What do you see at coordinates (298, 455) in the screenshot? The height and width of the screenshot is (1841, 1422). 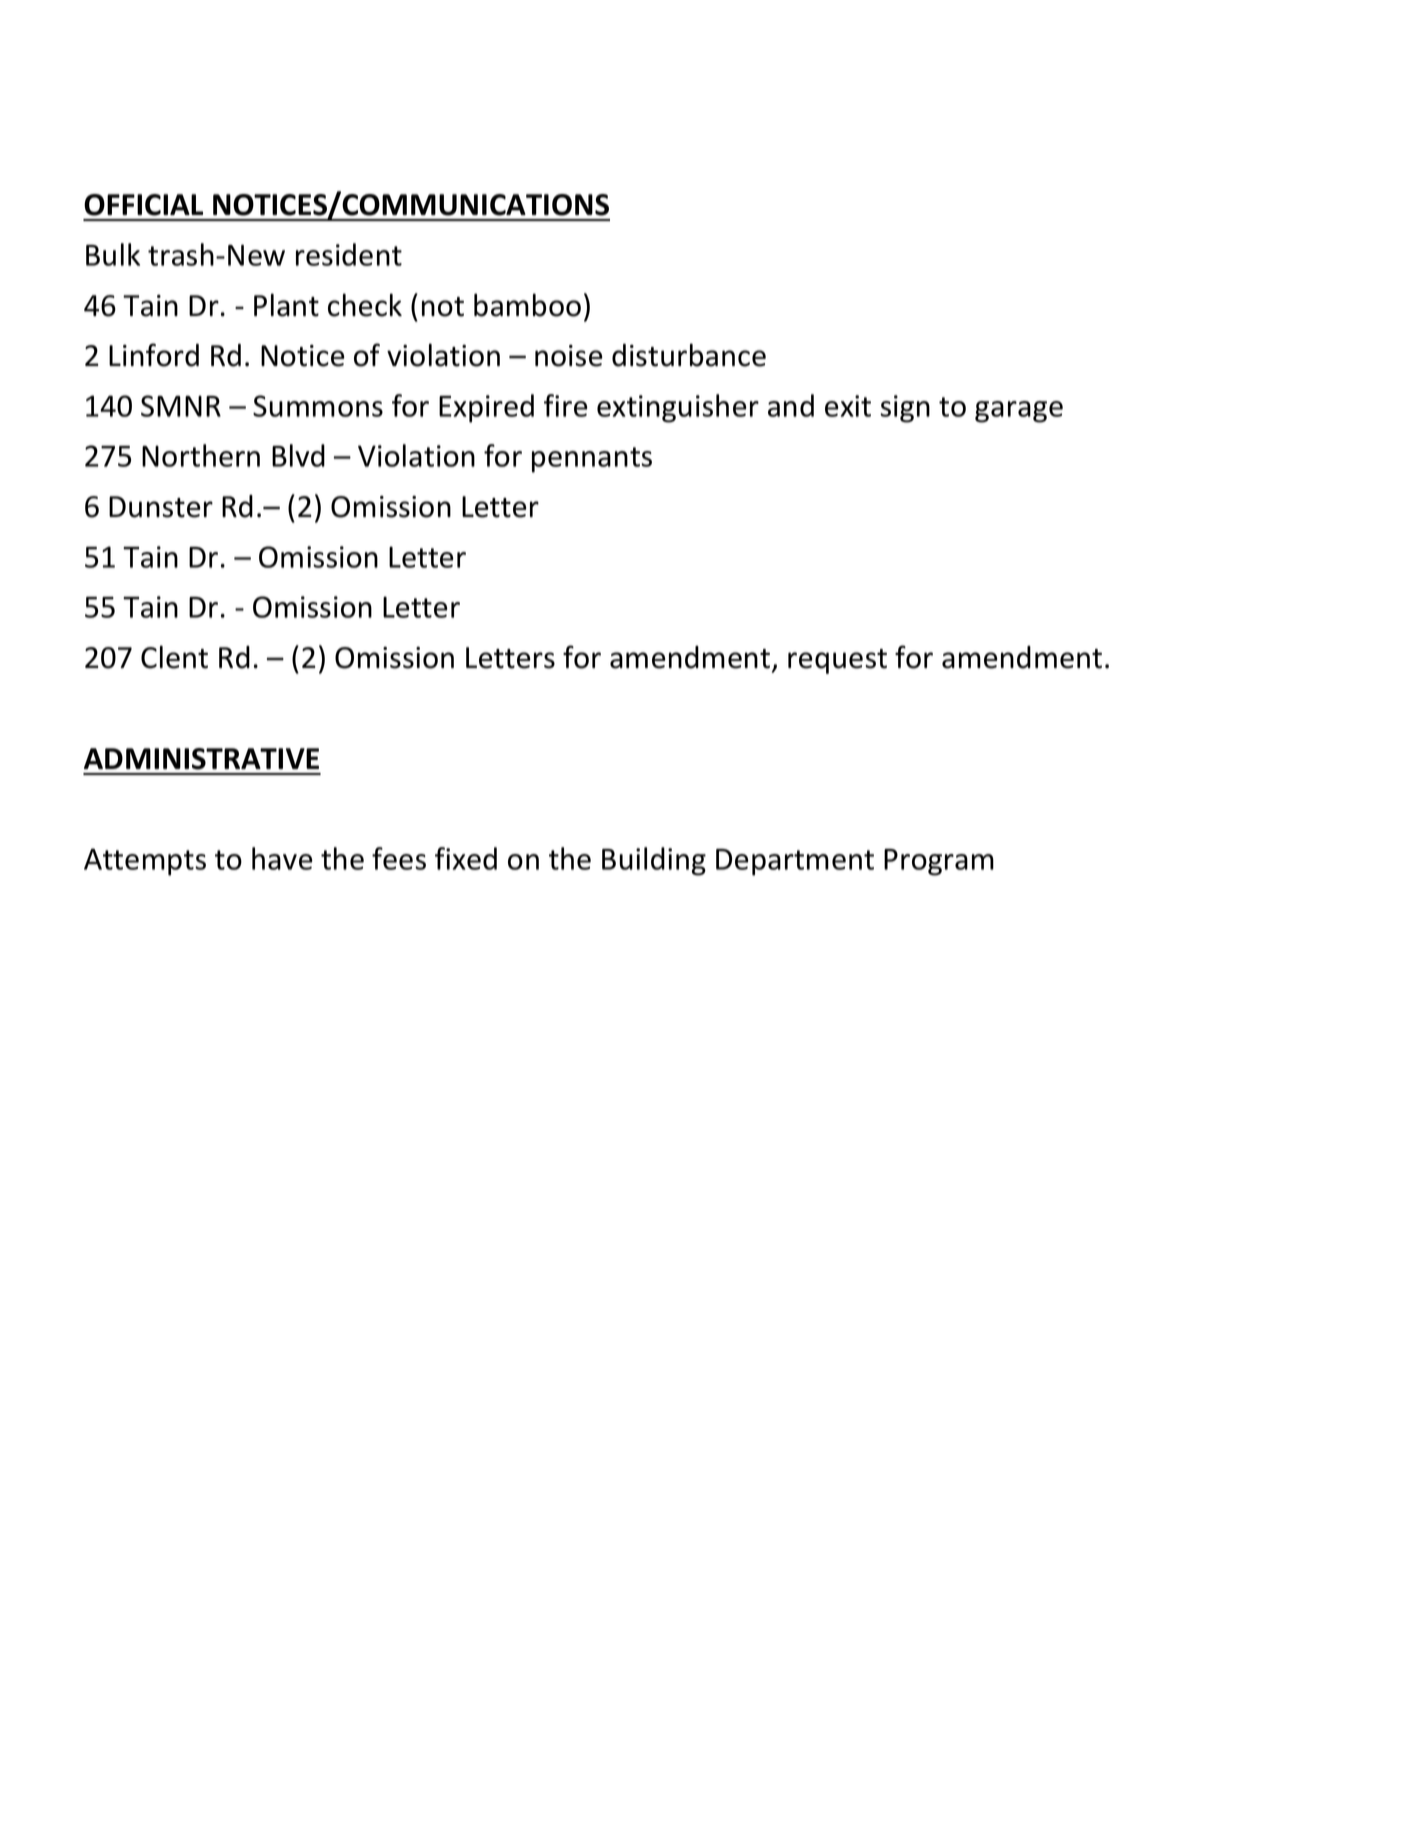 I see `Blvd` at bounding box center [298, 455].
